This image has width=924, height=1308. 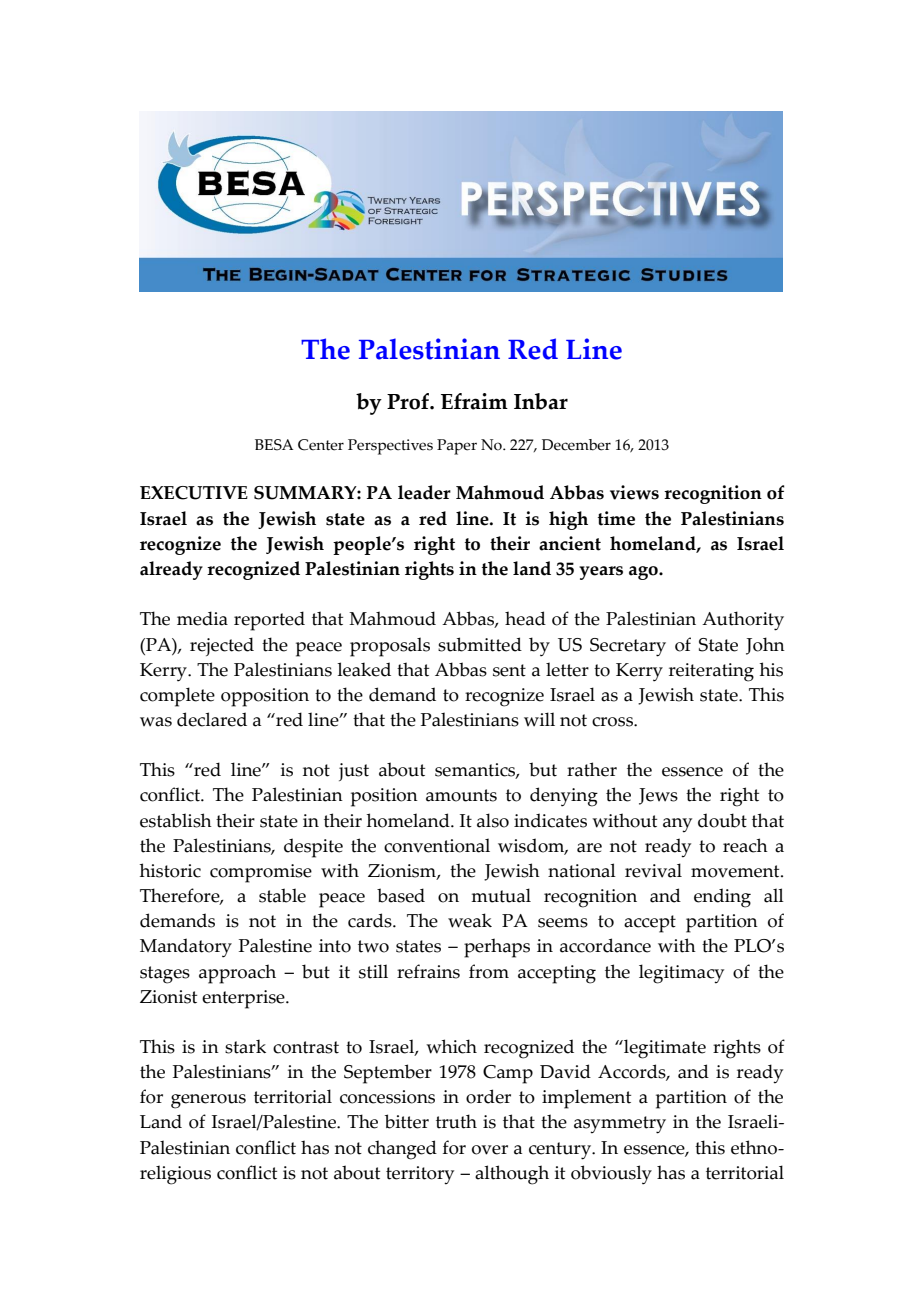 I want to click on establish, so click(x=176, y=820).
